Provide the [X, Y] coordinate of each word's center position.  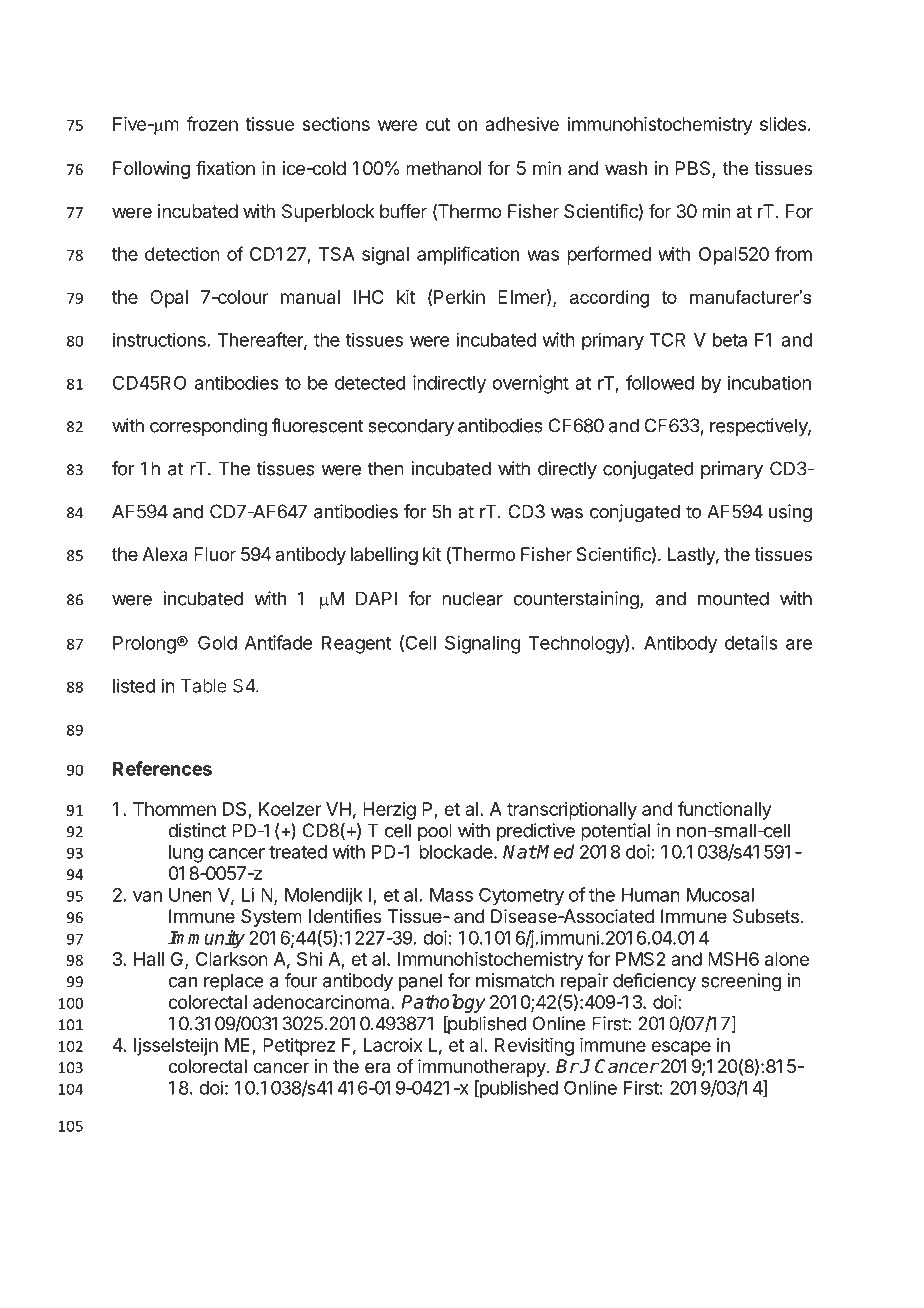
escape [681, 1048]
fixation [225, 168]
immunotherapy [483, 1068]
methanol [443, 168]
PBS [694, 169]
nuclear [472, 598]
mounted [733, 598]
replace [234, 982]
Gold [217, 642]
